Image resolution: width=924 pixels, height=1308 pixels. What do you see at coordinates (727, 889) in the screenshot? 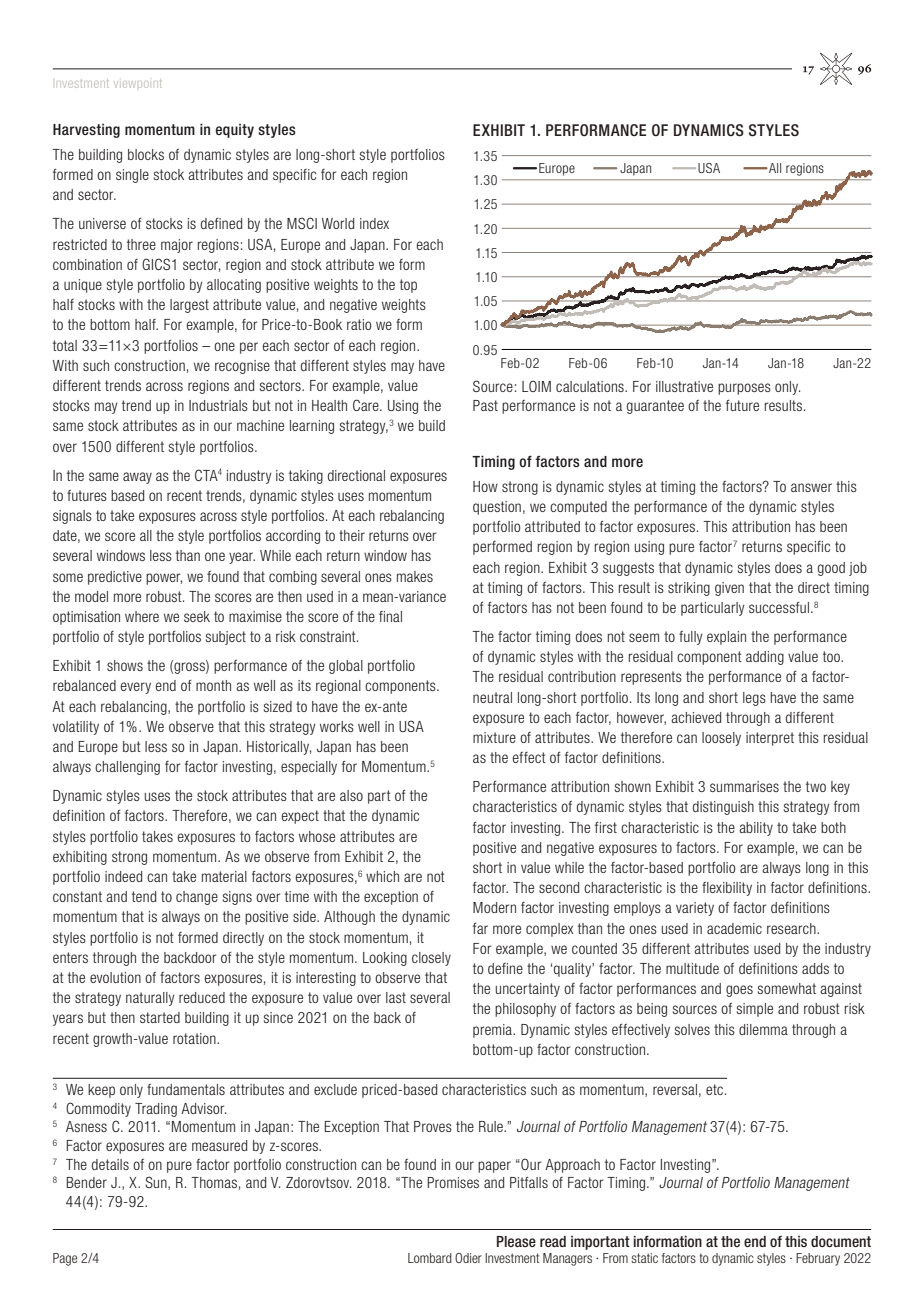
I see `flexibility` at bounding box center [727, 889].
